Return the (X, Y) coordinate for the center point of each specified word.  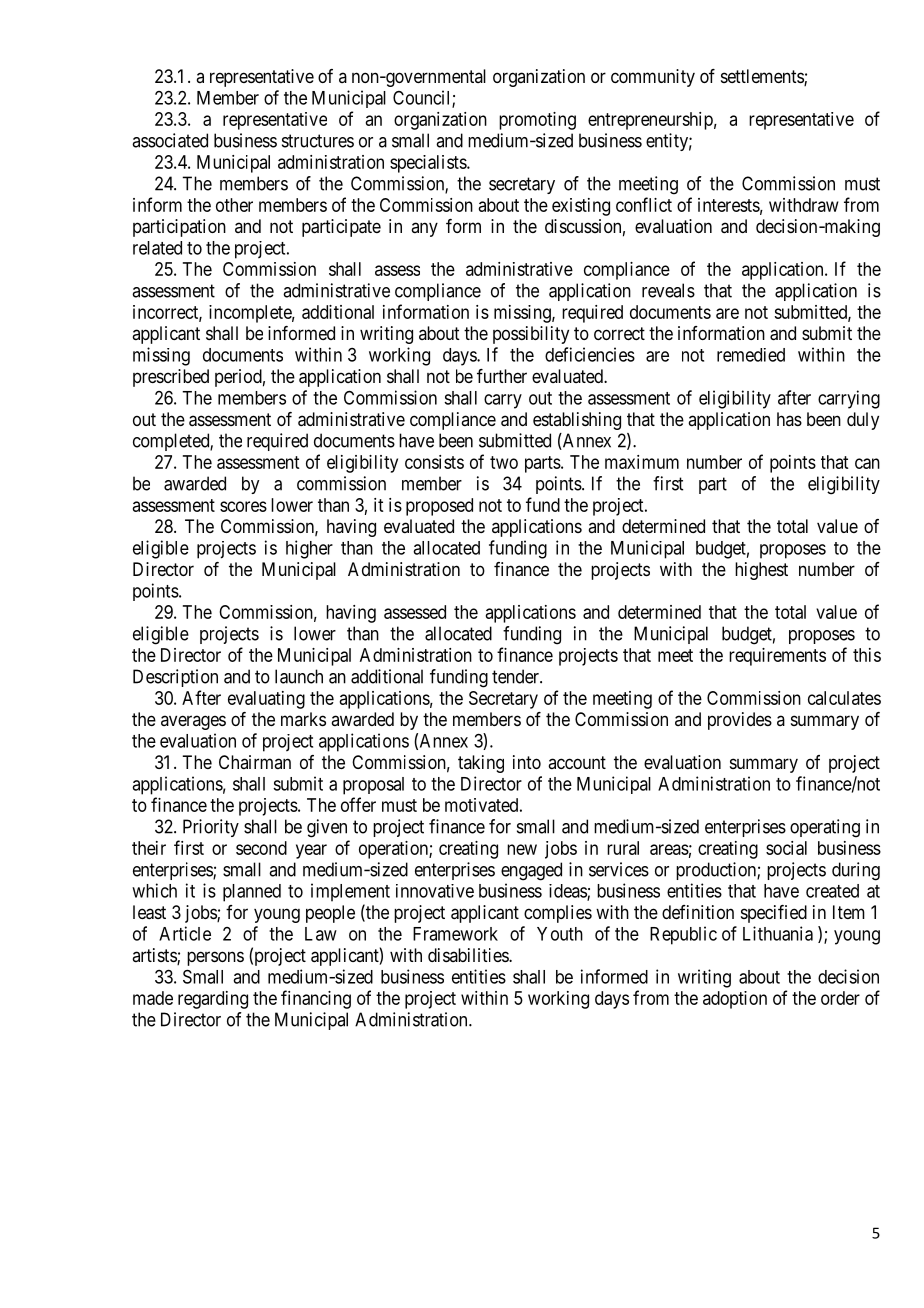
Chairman (255, 762)
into (527, 762)
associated (170, 140)
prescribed (171, 378)
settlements (763, 77)
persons (215, 958)
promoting (537, 121)
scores (243, 506)
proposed (439, 507)
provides (740, 721)
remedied (751, 355)
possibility (531, 335)
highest (761, 571)
